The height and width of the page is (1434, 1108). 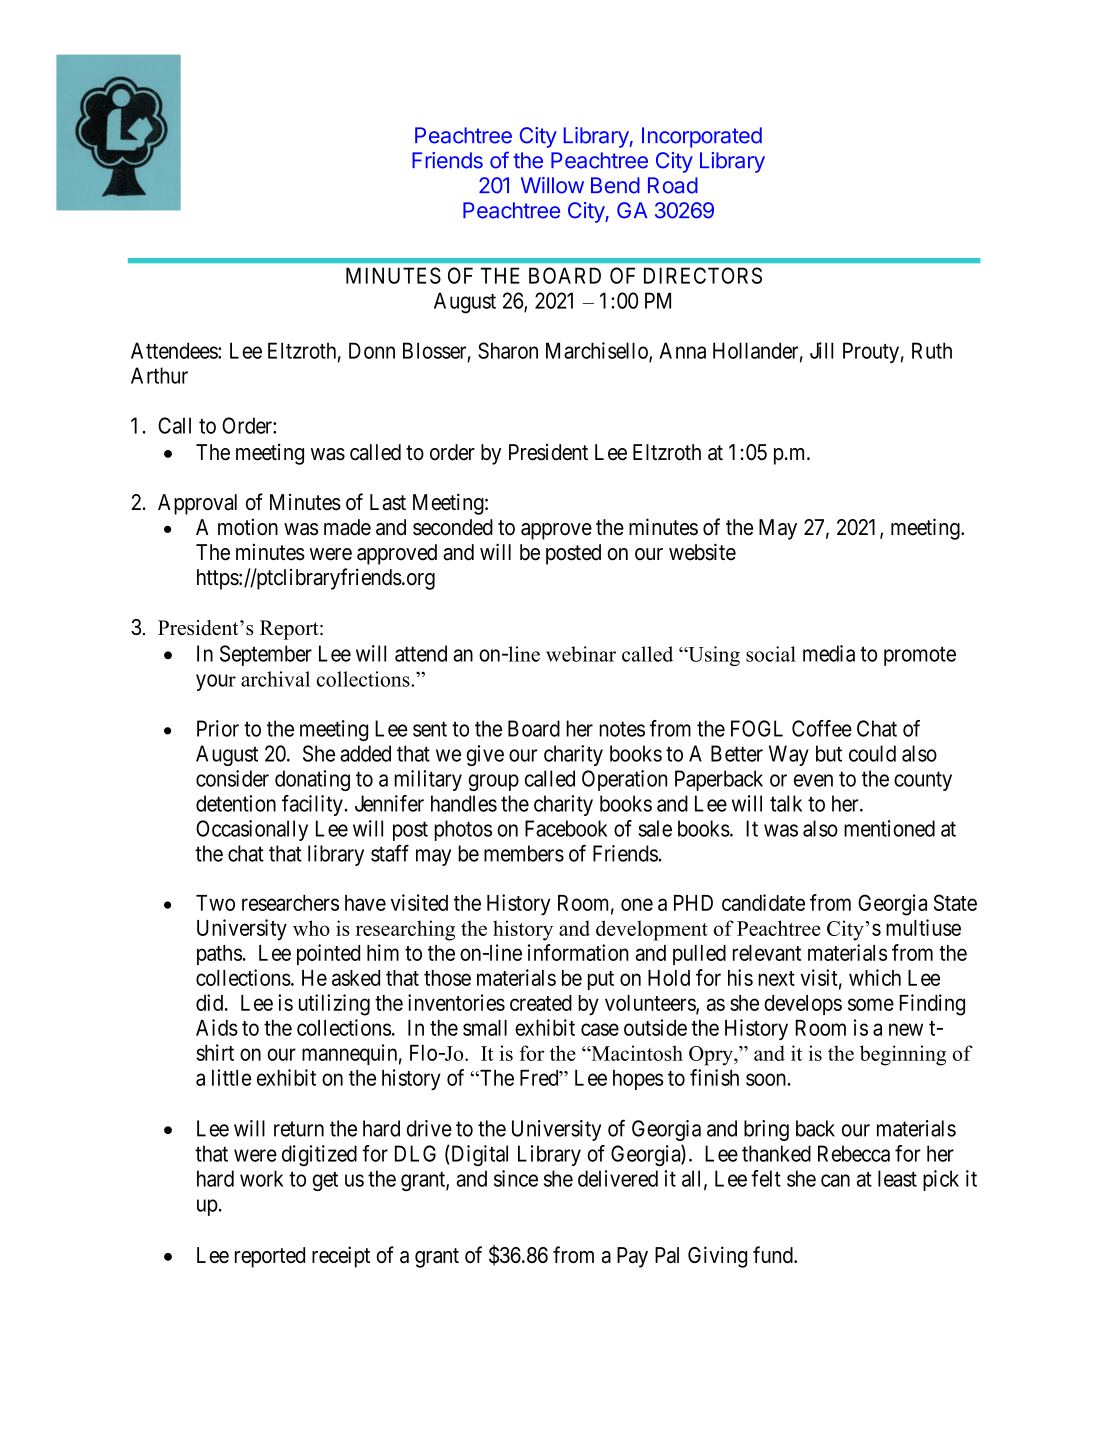 What do you see at coordinates (508, 350) in the page?
I see `Sharon` at bounding box center [508, 350].
